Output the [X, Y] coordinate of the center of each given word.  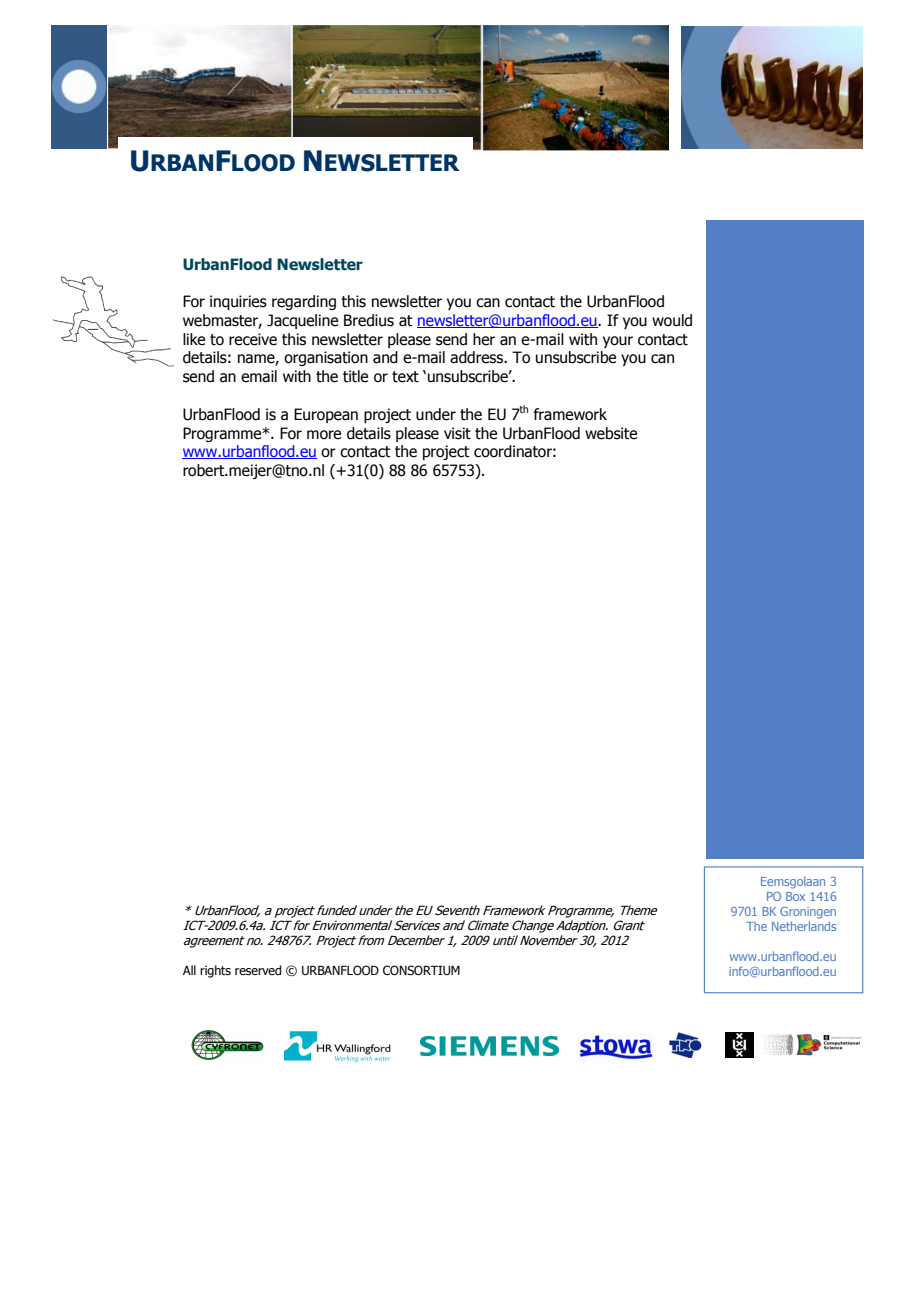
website [611, 433]
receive [253, 339]
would [672, 320]
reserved [258, 970]
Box [795, 896]
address [478, 357]
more [324, 435]
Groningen [808, 913]
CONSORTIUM [421, 970]
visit [457, 433]
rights [215, 971]
